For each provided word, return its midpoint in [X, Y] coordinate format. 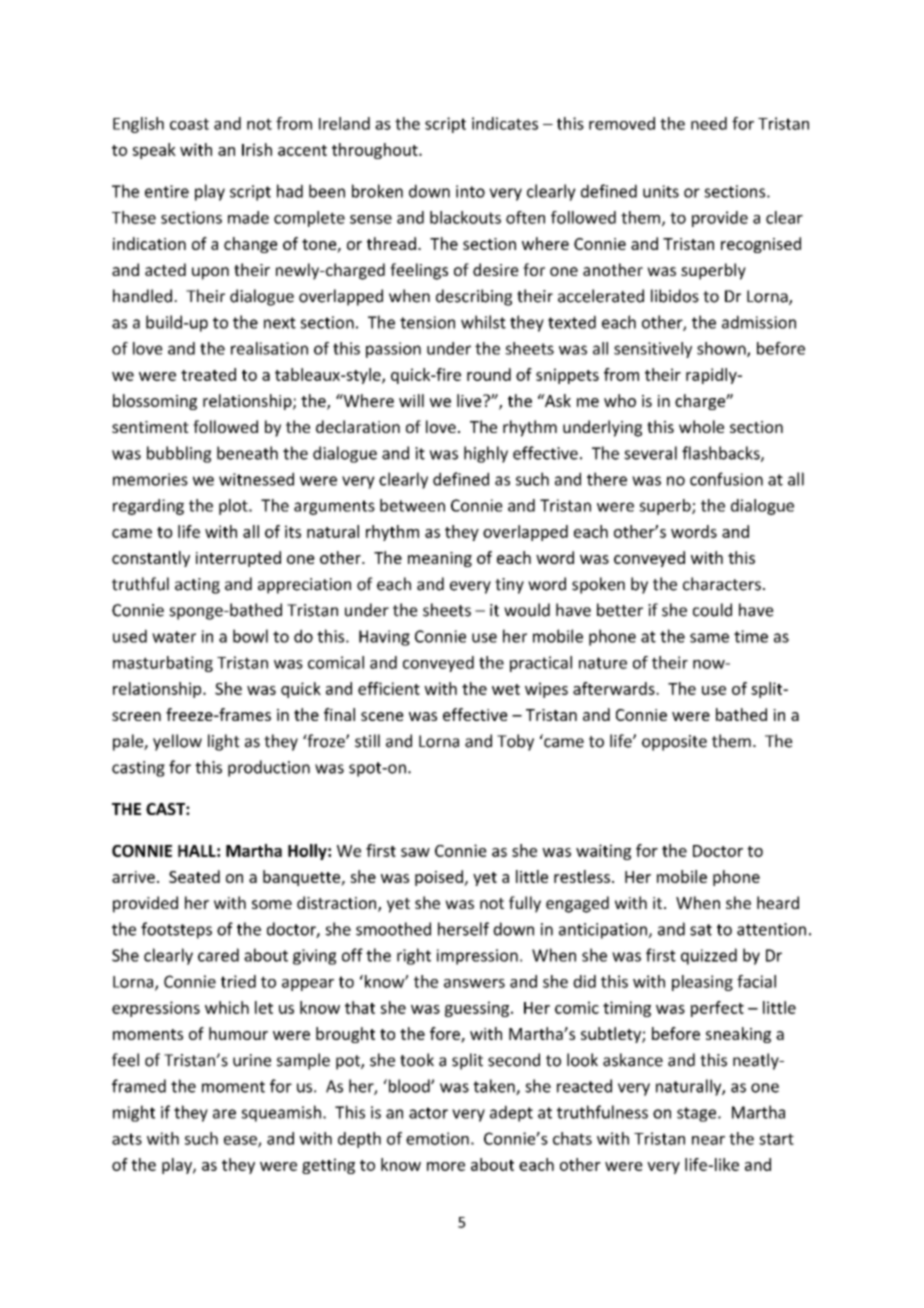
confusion [726, 479]
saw [415, 852]
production [269, 768]
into [470, 191]
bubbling [179, 454]
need [709, 123]
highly [486, 454]
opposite [674, 743]
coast [189, 124]
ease [241, 1141]
